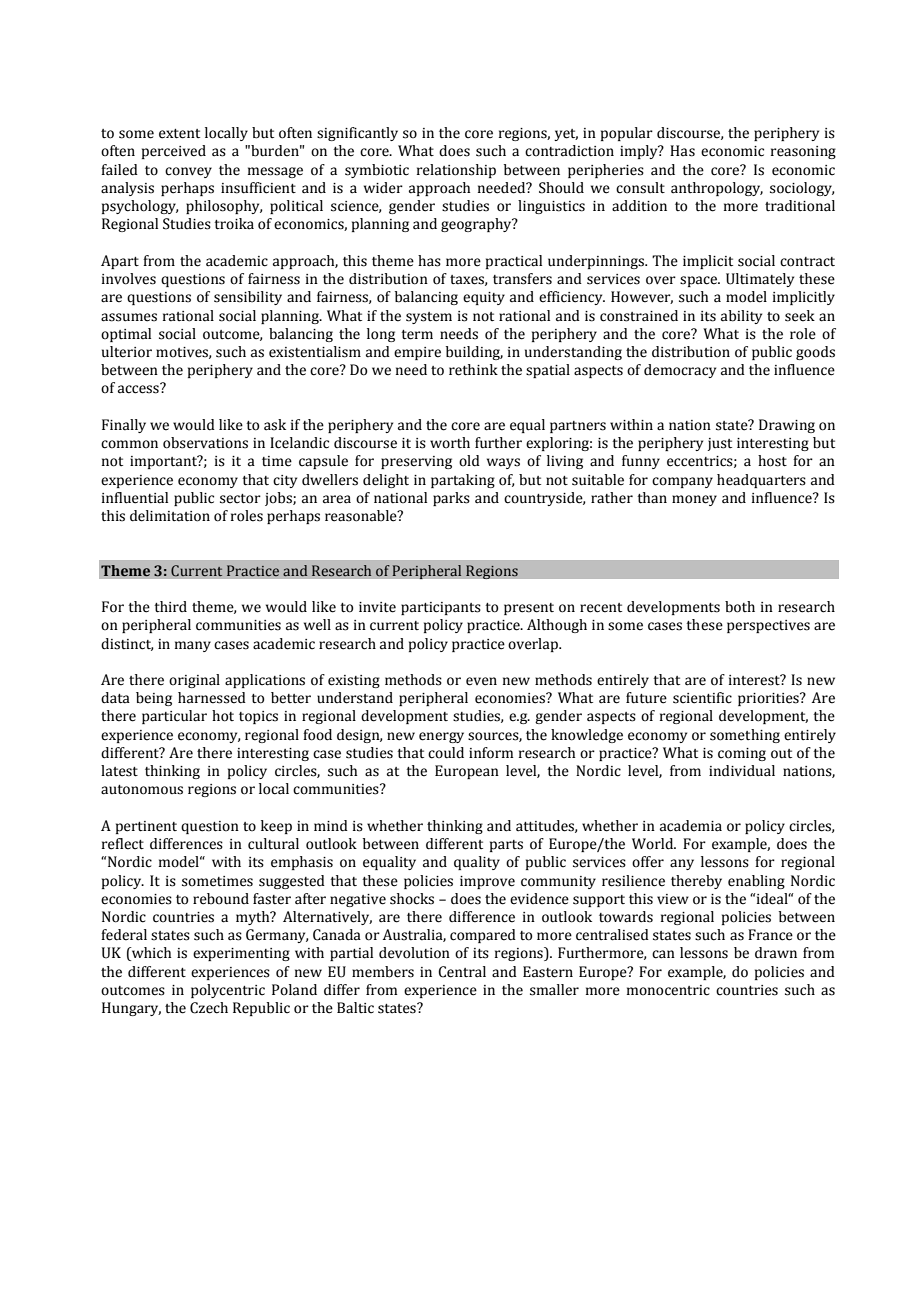 This screenshot has height=1309, width=924. Describe the element at coordinates (209, 1008) in the screenshot. I see `Czech` at that location.
